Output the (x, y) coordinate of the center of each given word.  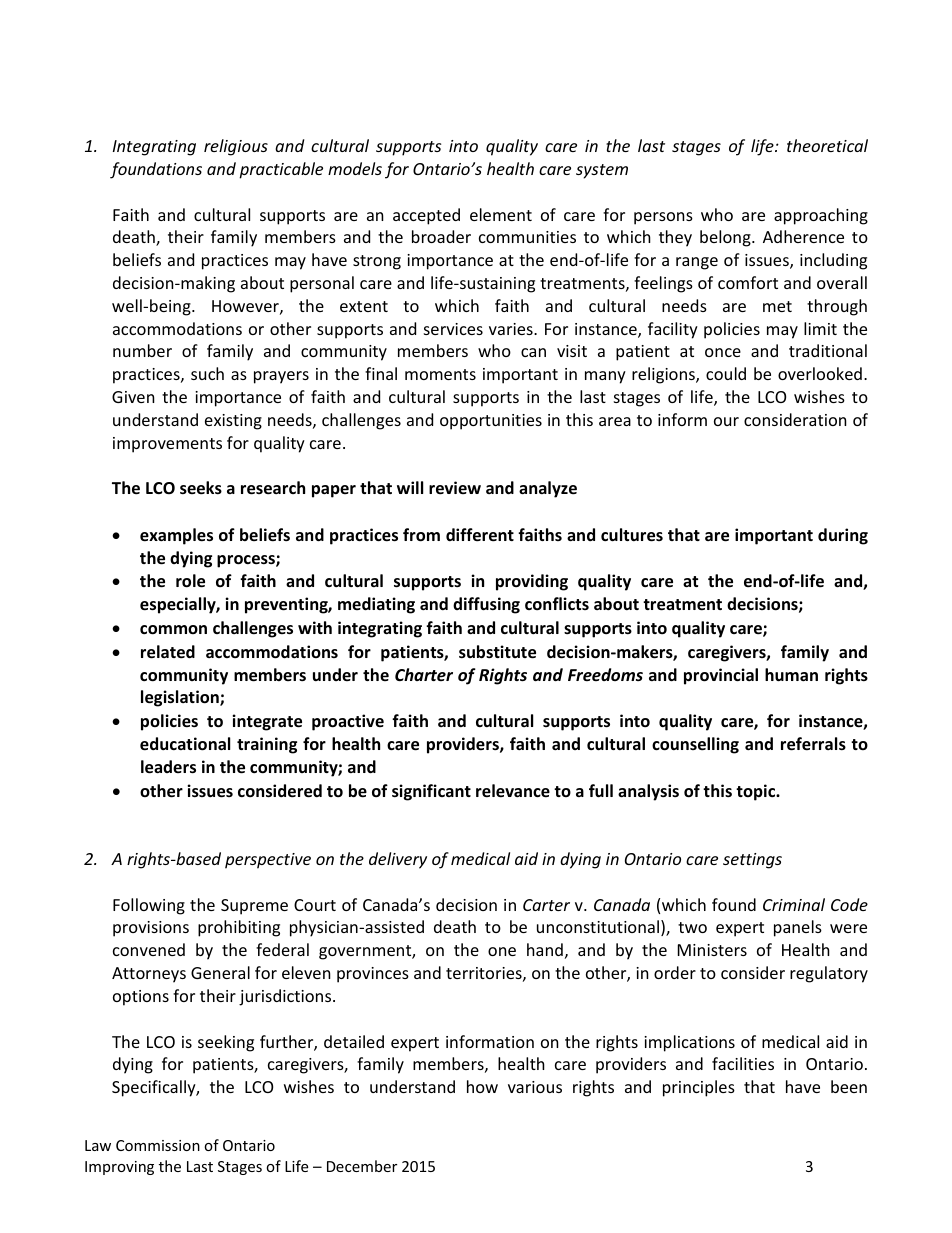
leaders (168, 767)
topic (757, 792)
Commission (158, 1145)
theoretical (827, 145)
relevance (513, 791)
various (535, 1087)
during (843, 536)
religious (236, 147)
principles (699, 1088)
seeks (201, 488)
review (455, 488)
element (501, 214)
